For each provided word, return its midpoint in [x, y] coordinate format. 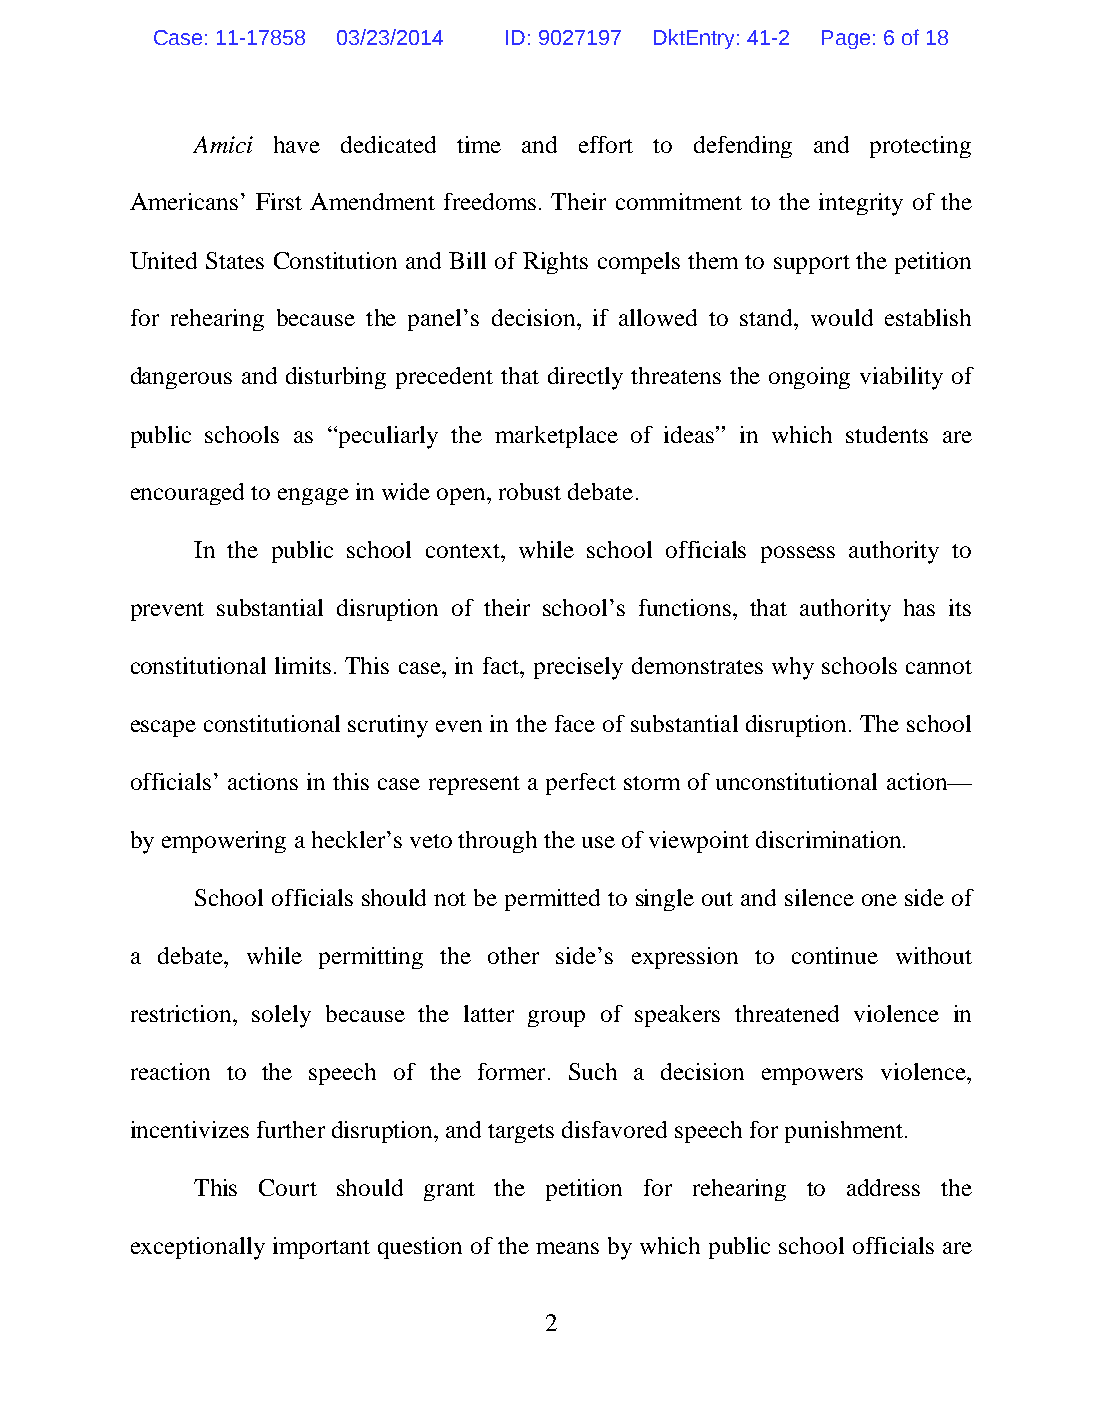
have [297, 144]
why [793, 668]
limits [303, 665]
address [883, 1187]
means [567, 1248]
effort [606, 144]
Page [846, 39]
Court [288, 1187]
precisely [578, 668]
